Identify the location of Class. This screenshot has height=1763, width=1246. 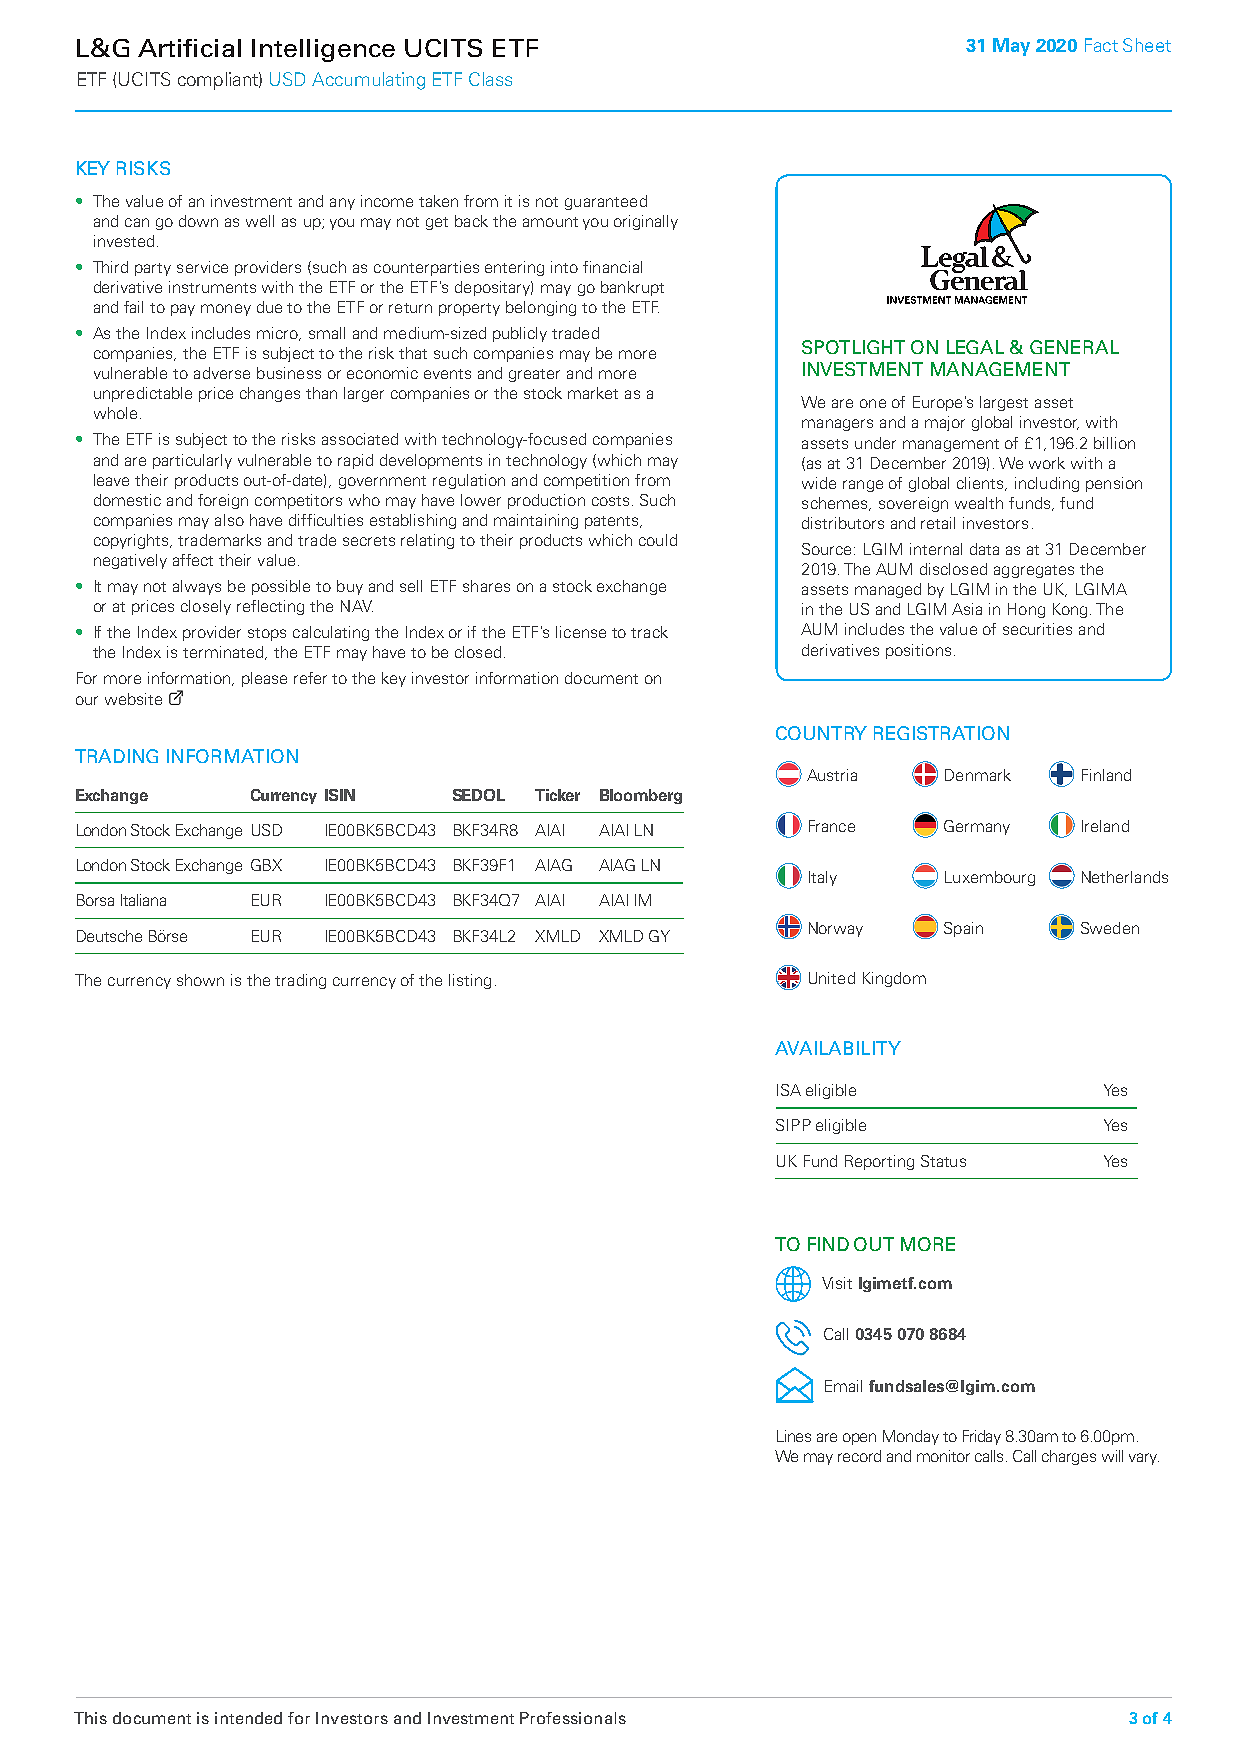
(490, 79).
